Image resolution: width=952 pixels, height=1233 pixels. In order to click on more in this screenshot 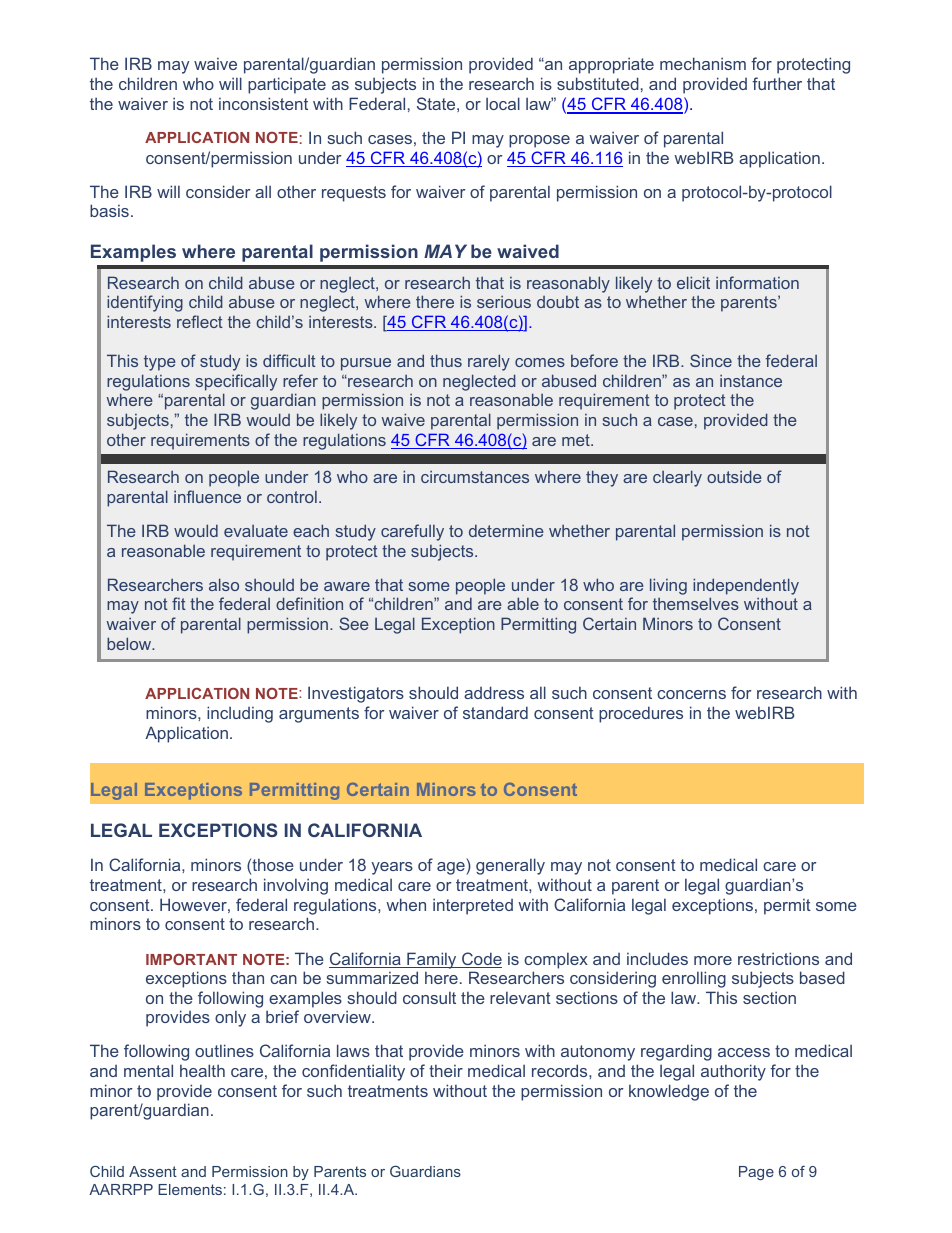, I will do `click(713, 960)`.
